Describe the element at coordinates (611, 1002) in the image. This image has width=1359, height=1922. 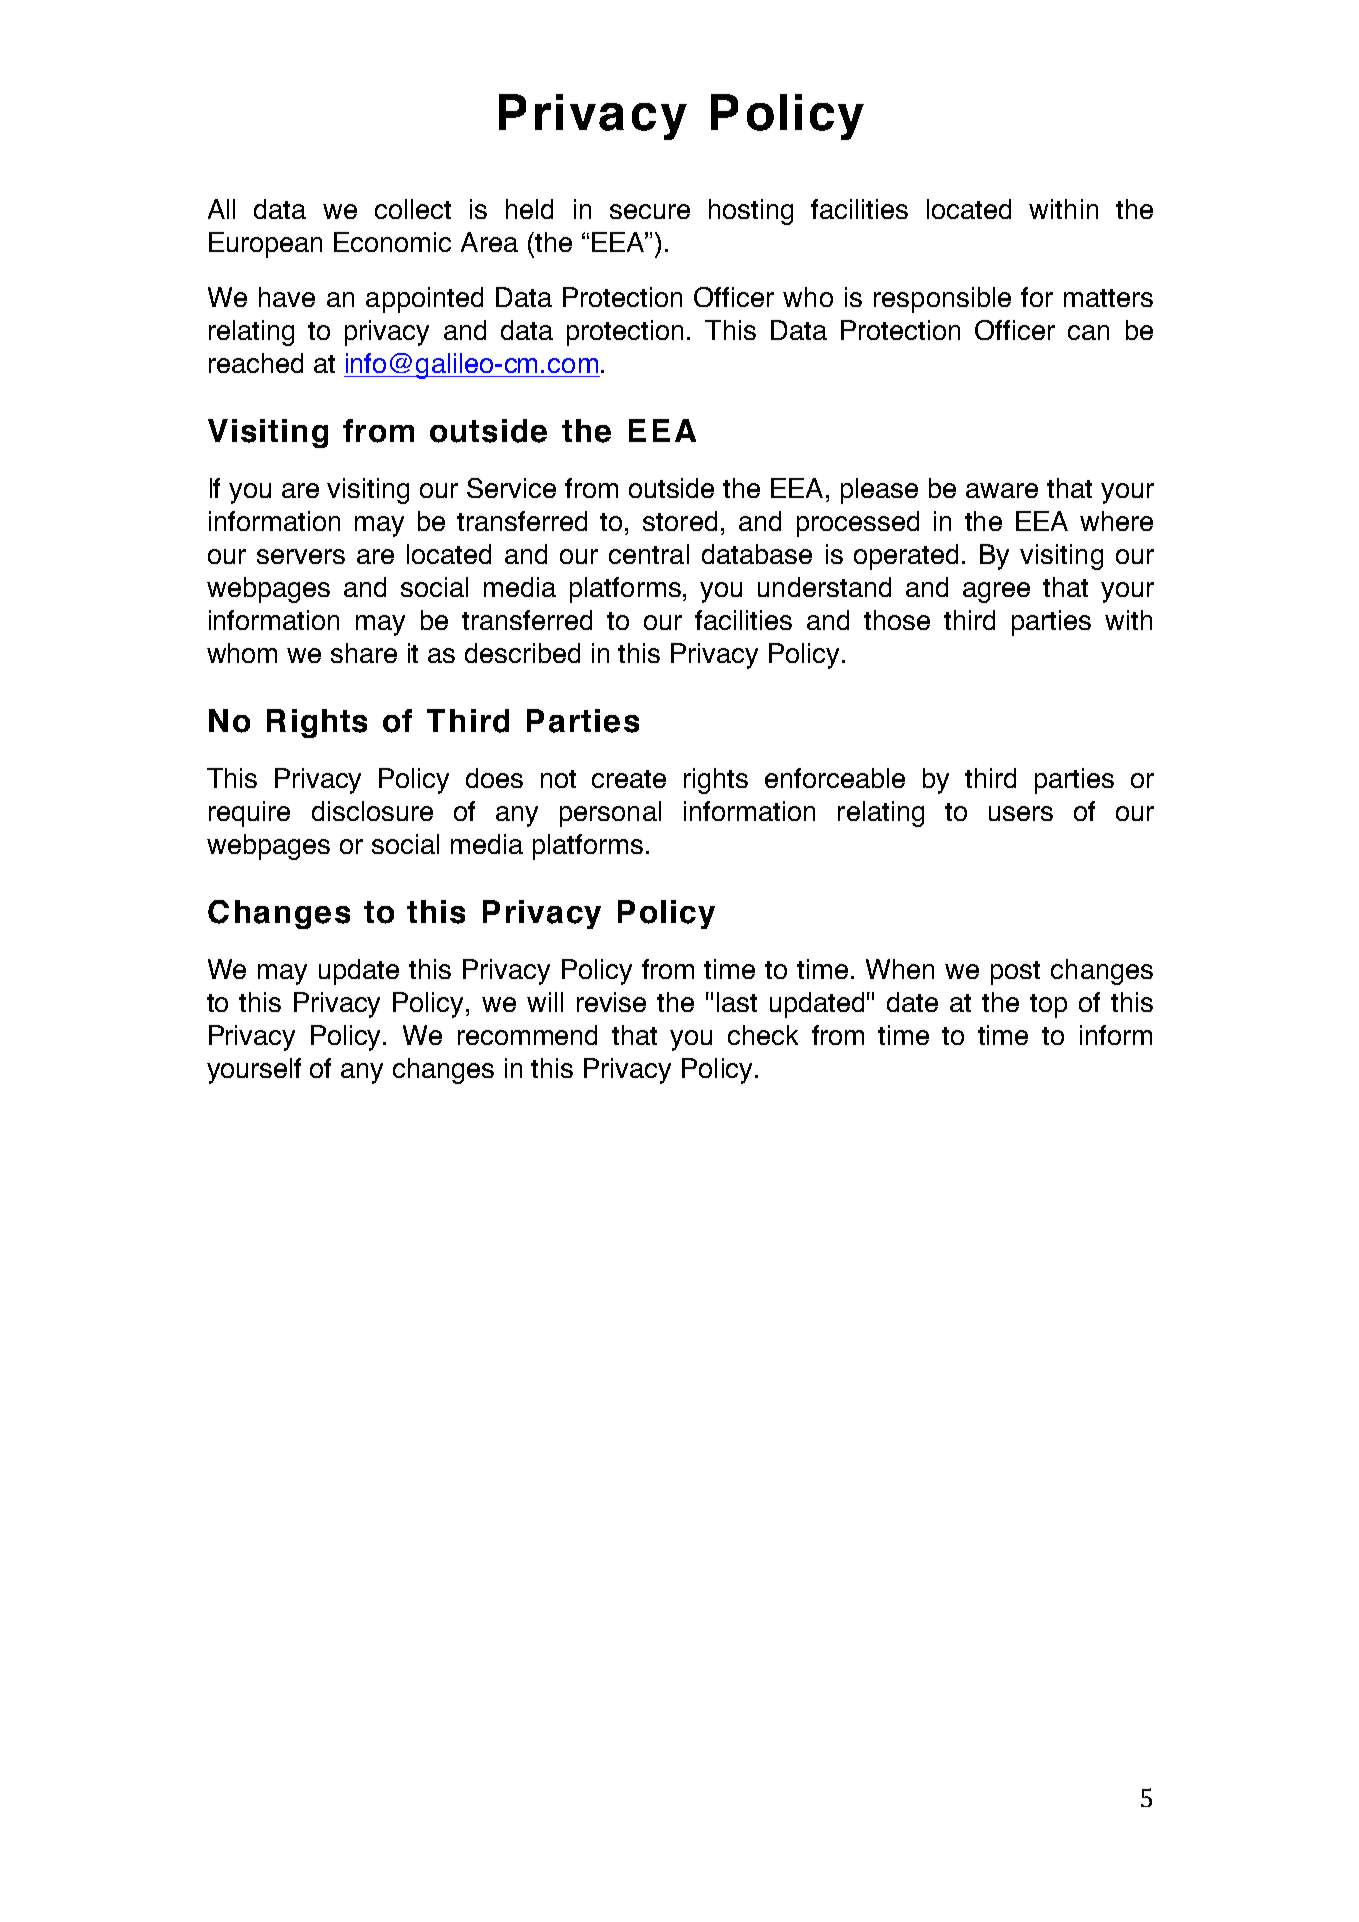
I see `revise` at that location.
